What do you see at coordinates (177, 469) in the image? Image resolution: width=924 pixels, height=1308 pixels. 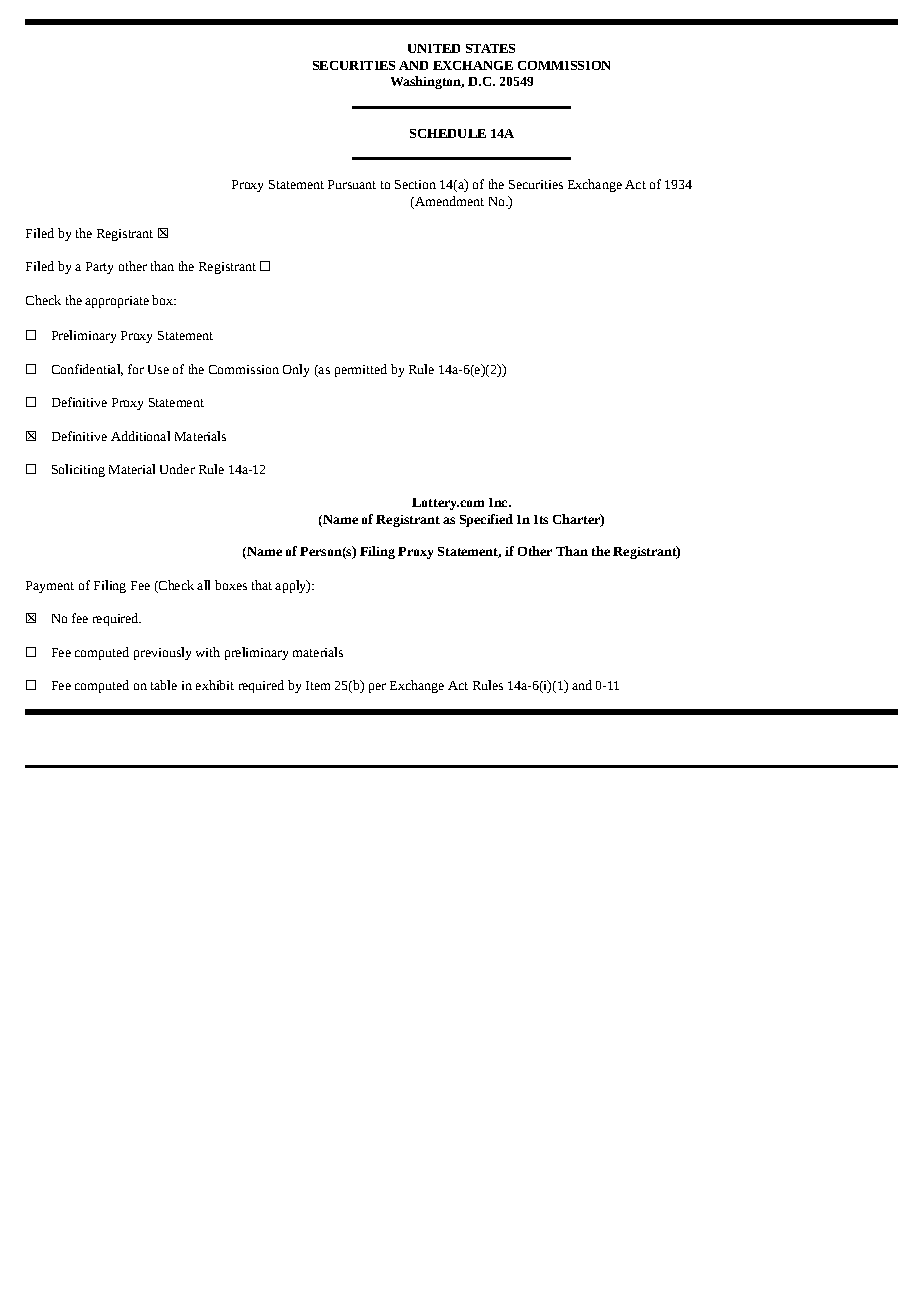 I see `Under` at bounding box center [177, 469].
